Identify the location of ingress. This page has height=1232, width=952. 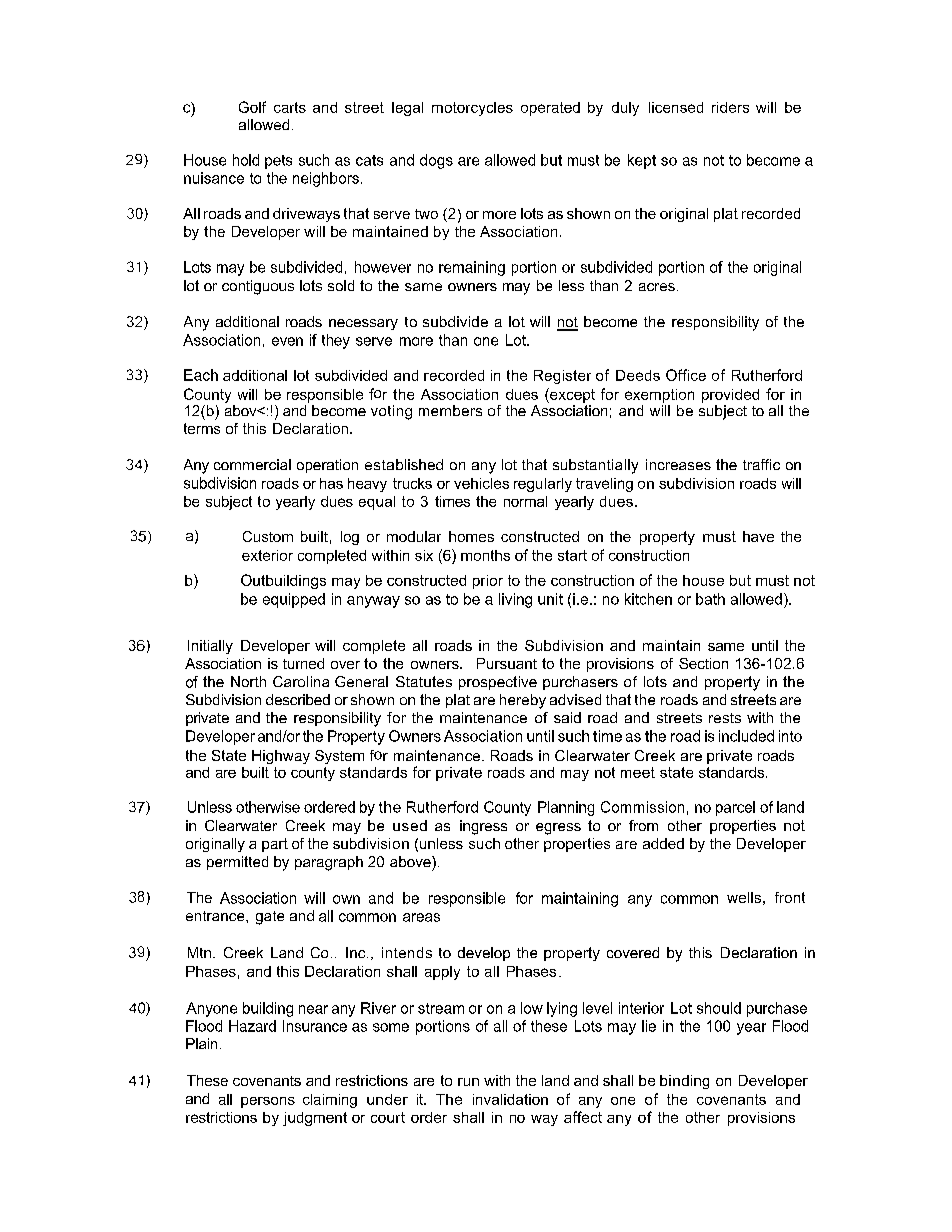
(483, 827).
